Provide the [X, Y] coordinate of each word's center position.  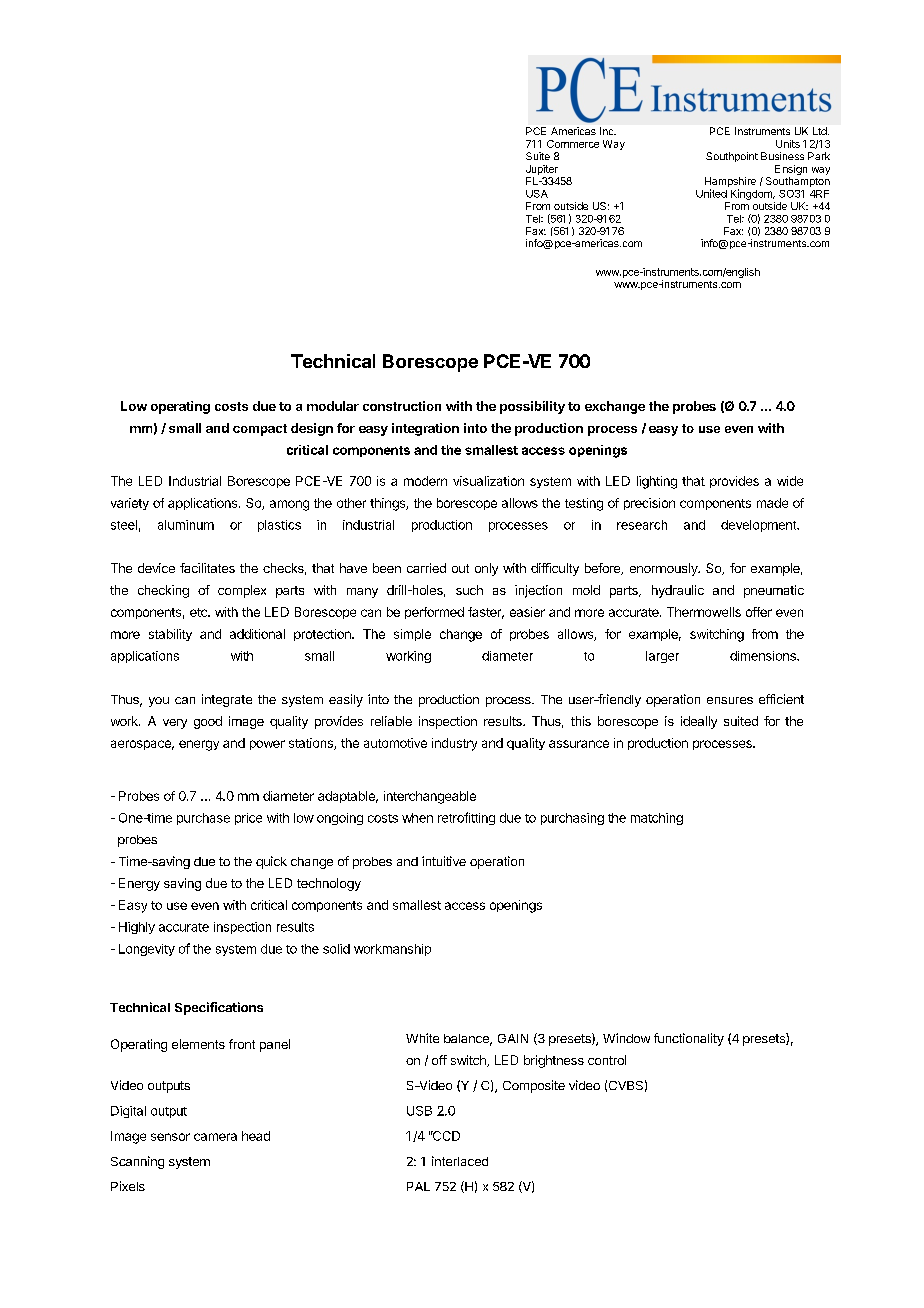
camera [215, 1137]
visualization [488, 481]
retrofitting [466, 818]
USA [537, 194]
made [772, 503]
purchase [203, 819]
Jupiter [542, 170]
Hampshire [730, 183]
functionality [689, 1039]
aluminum [186, 525]
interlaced [460, 1161]
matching [657, 819]
